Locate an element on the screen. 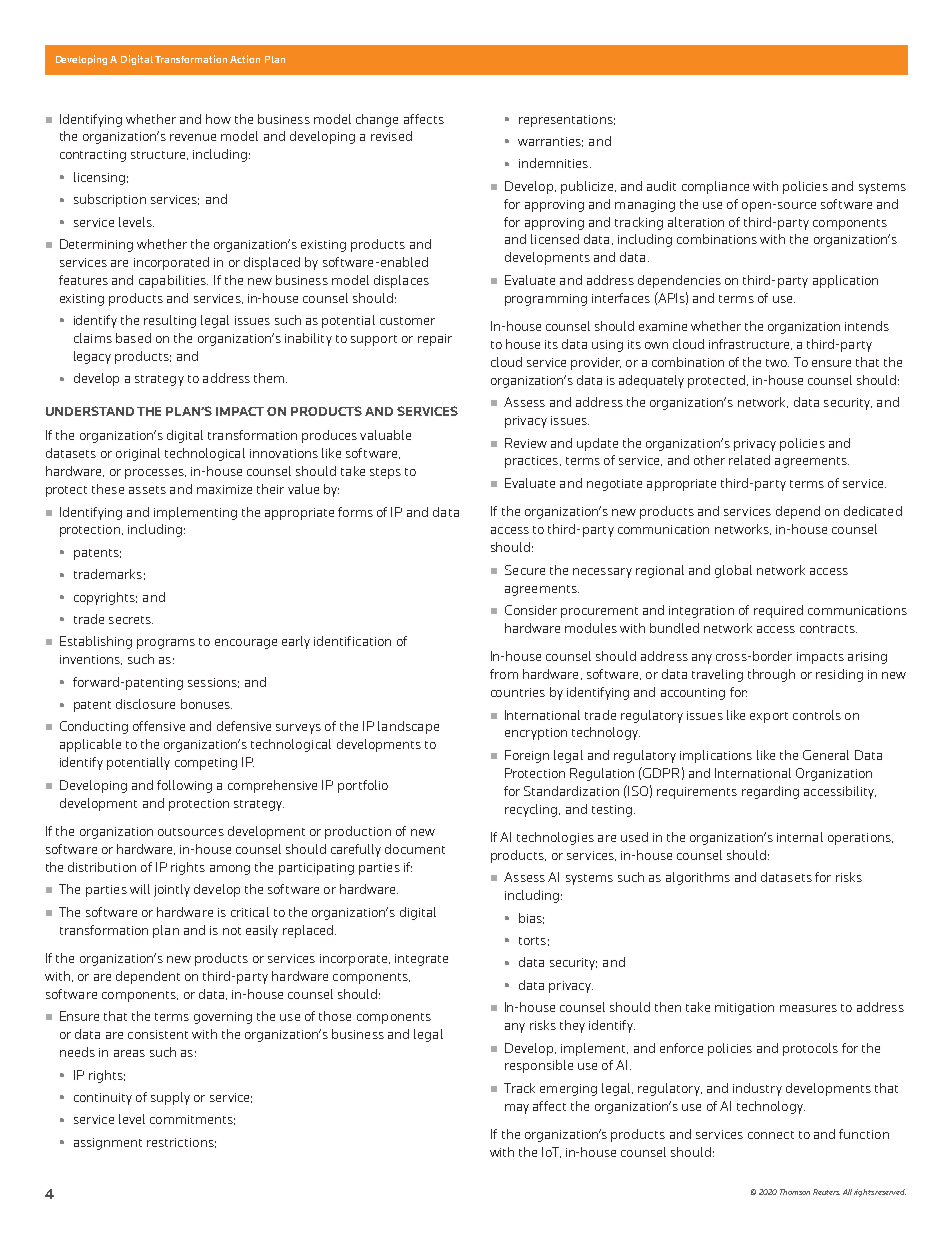  warranties is located at coordinates (550, 142).
